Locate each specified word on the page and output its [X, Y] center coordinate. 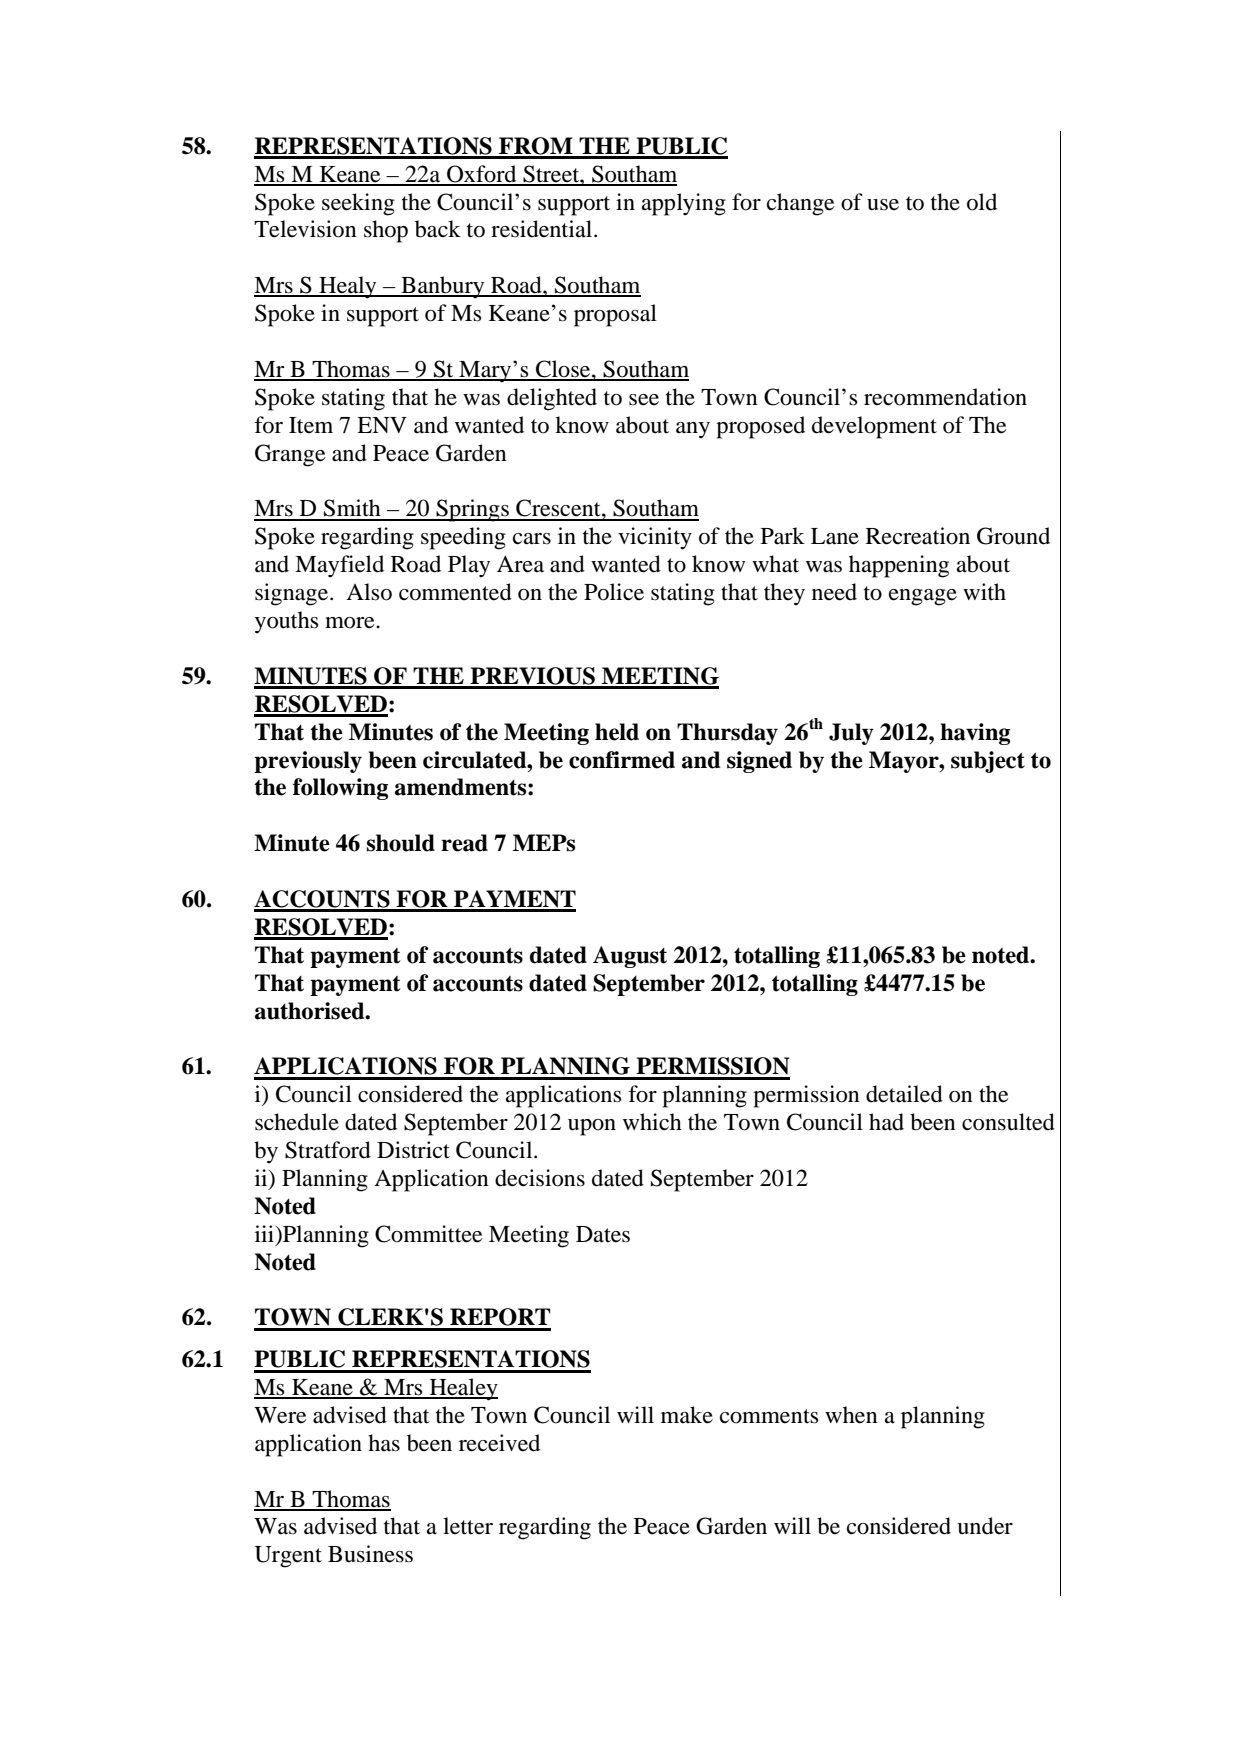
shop [386, 231]
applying [684, 204]
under [985, 1526]
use [883, 205]
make [687, 1415]
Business [370, 1554]
